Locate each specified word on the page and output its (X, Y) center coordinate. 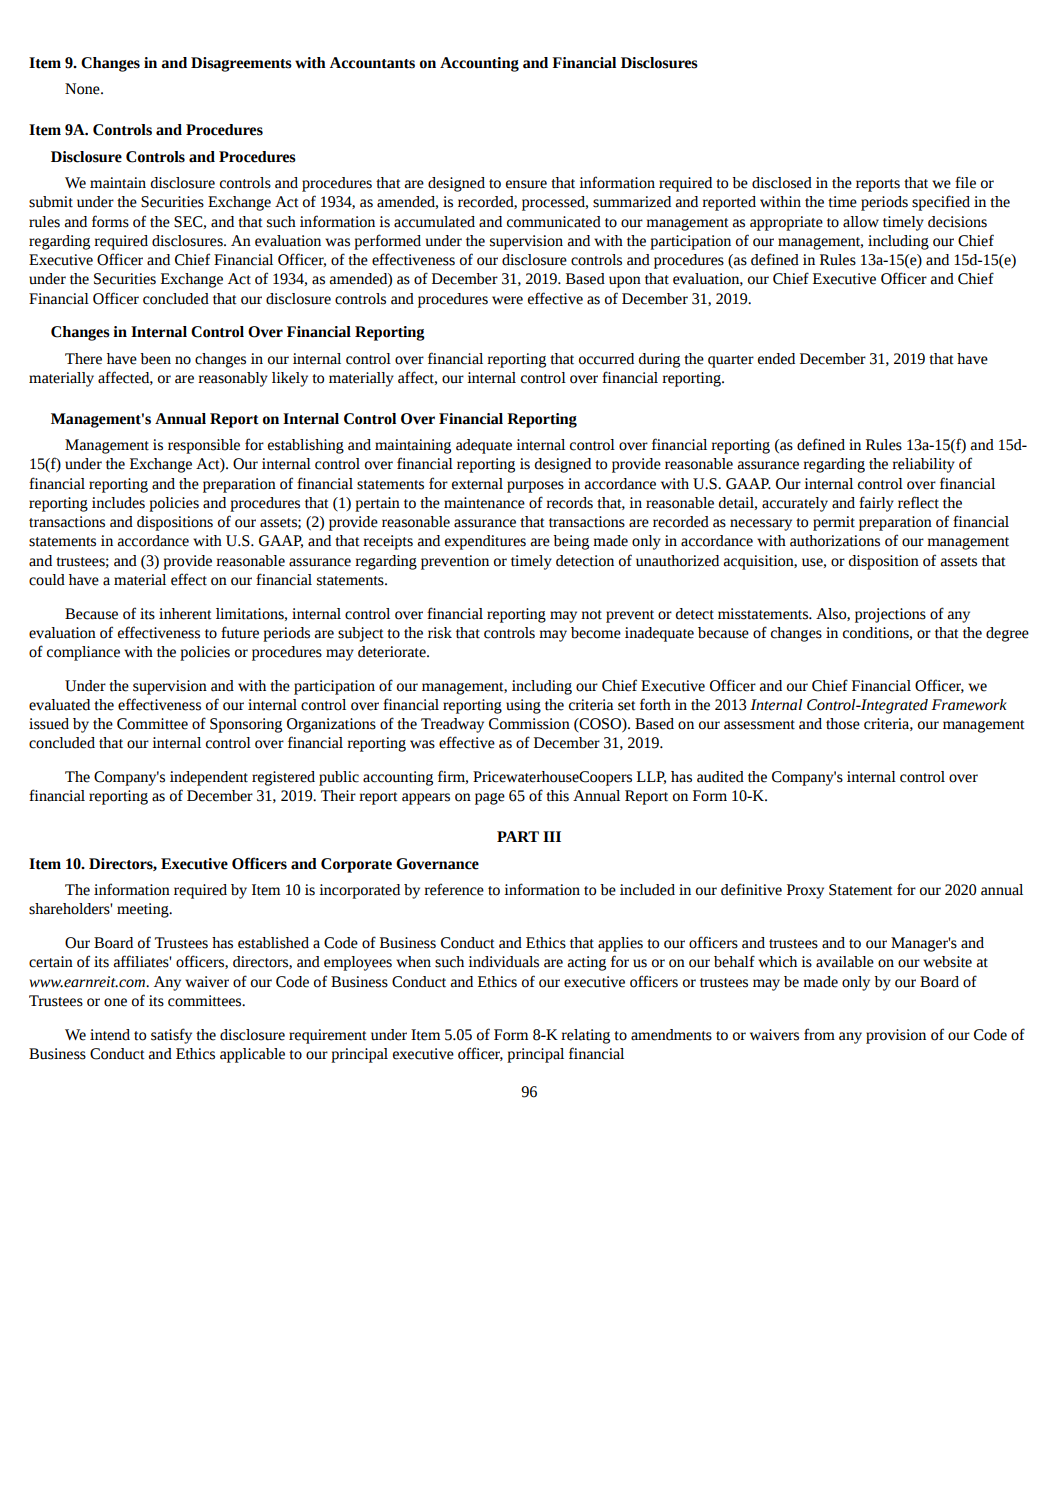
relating (585, 1036)
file (965, 182)
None (83, 89)
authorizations (835, 541)
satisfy (171, 1036)
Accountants (372, 63)
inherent (185, 614)
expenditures (485, 542)
